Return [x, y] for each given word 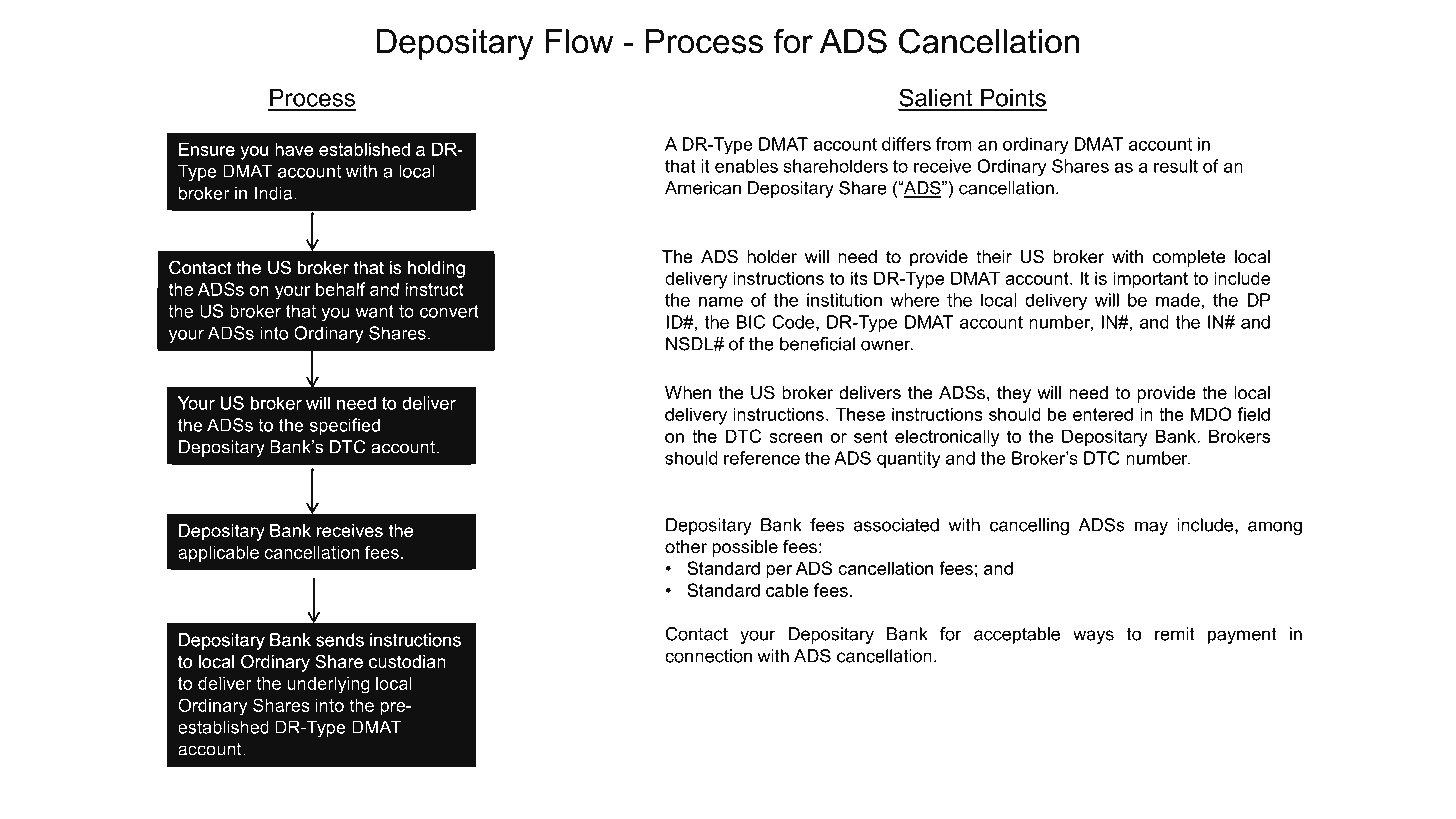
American [703, 188]
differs [906, 144]
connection [708, 656]
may [1151, 528]
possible [745, 548]
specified [345, 426]
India [275, 193]
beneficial [817, 344]
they [1014, 394]
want [374, 311]
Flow [579, 41]
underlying [329, 685]
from [954, 144]
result [1176, 166]
